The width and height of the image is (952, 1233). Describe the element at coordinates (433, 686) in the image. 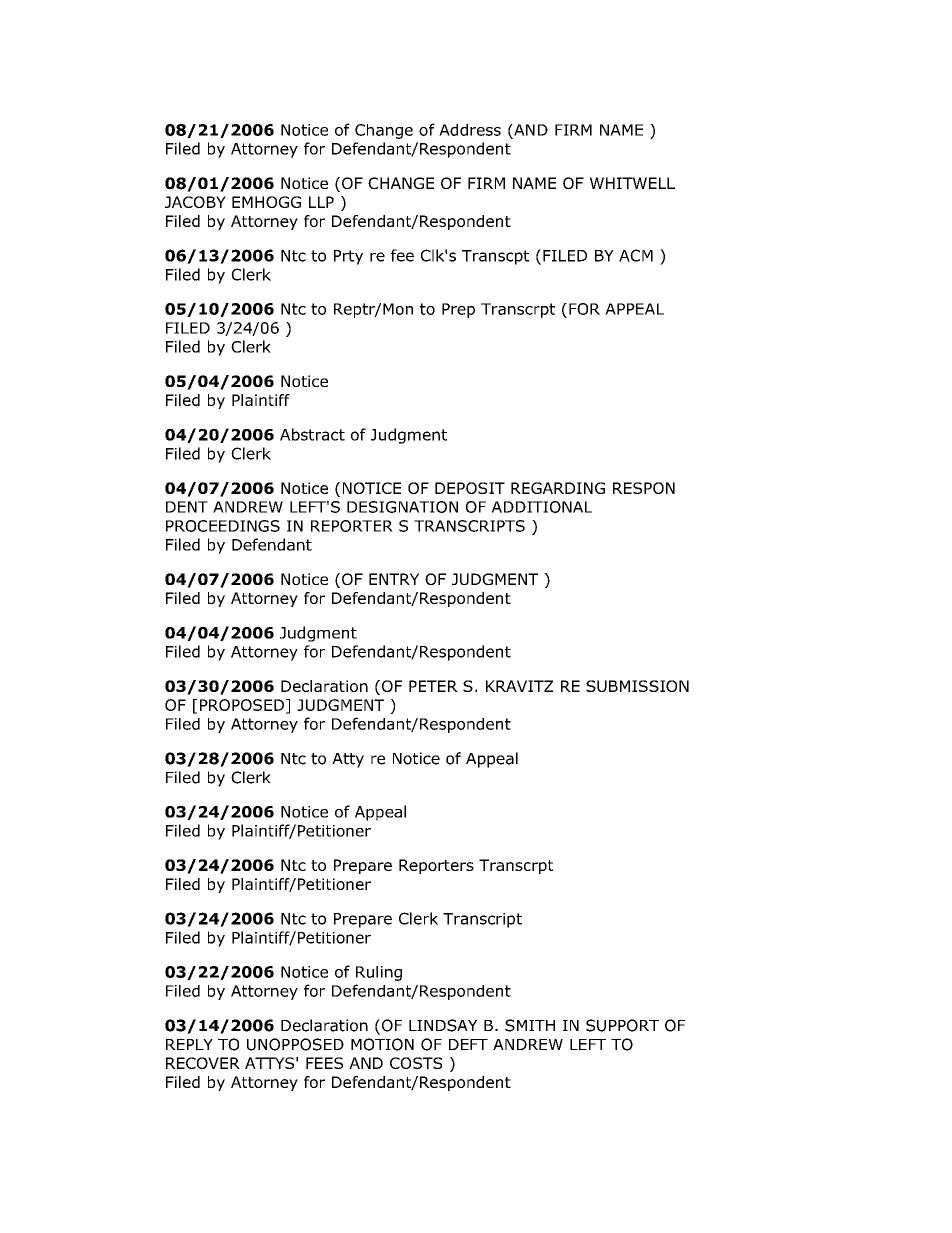

I see `PETER` at that location.
